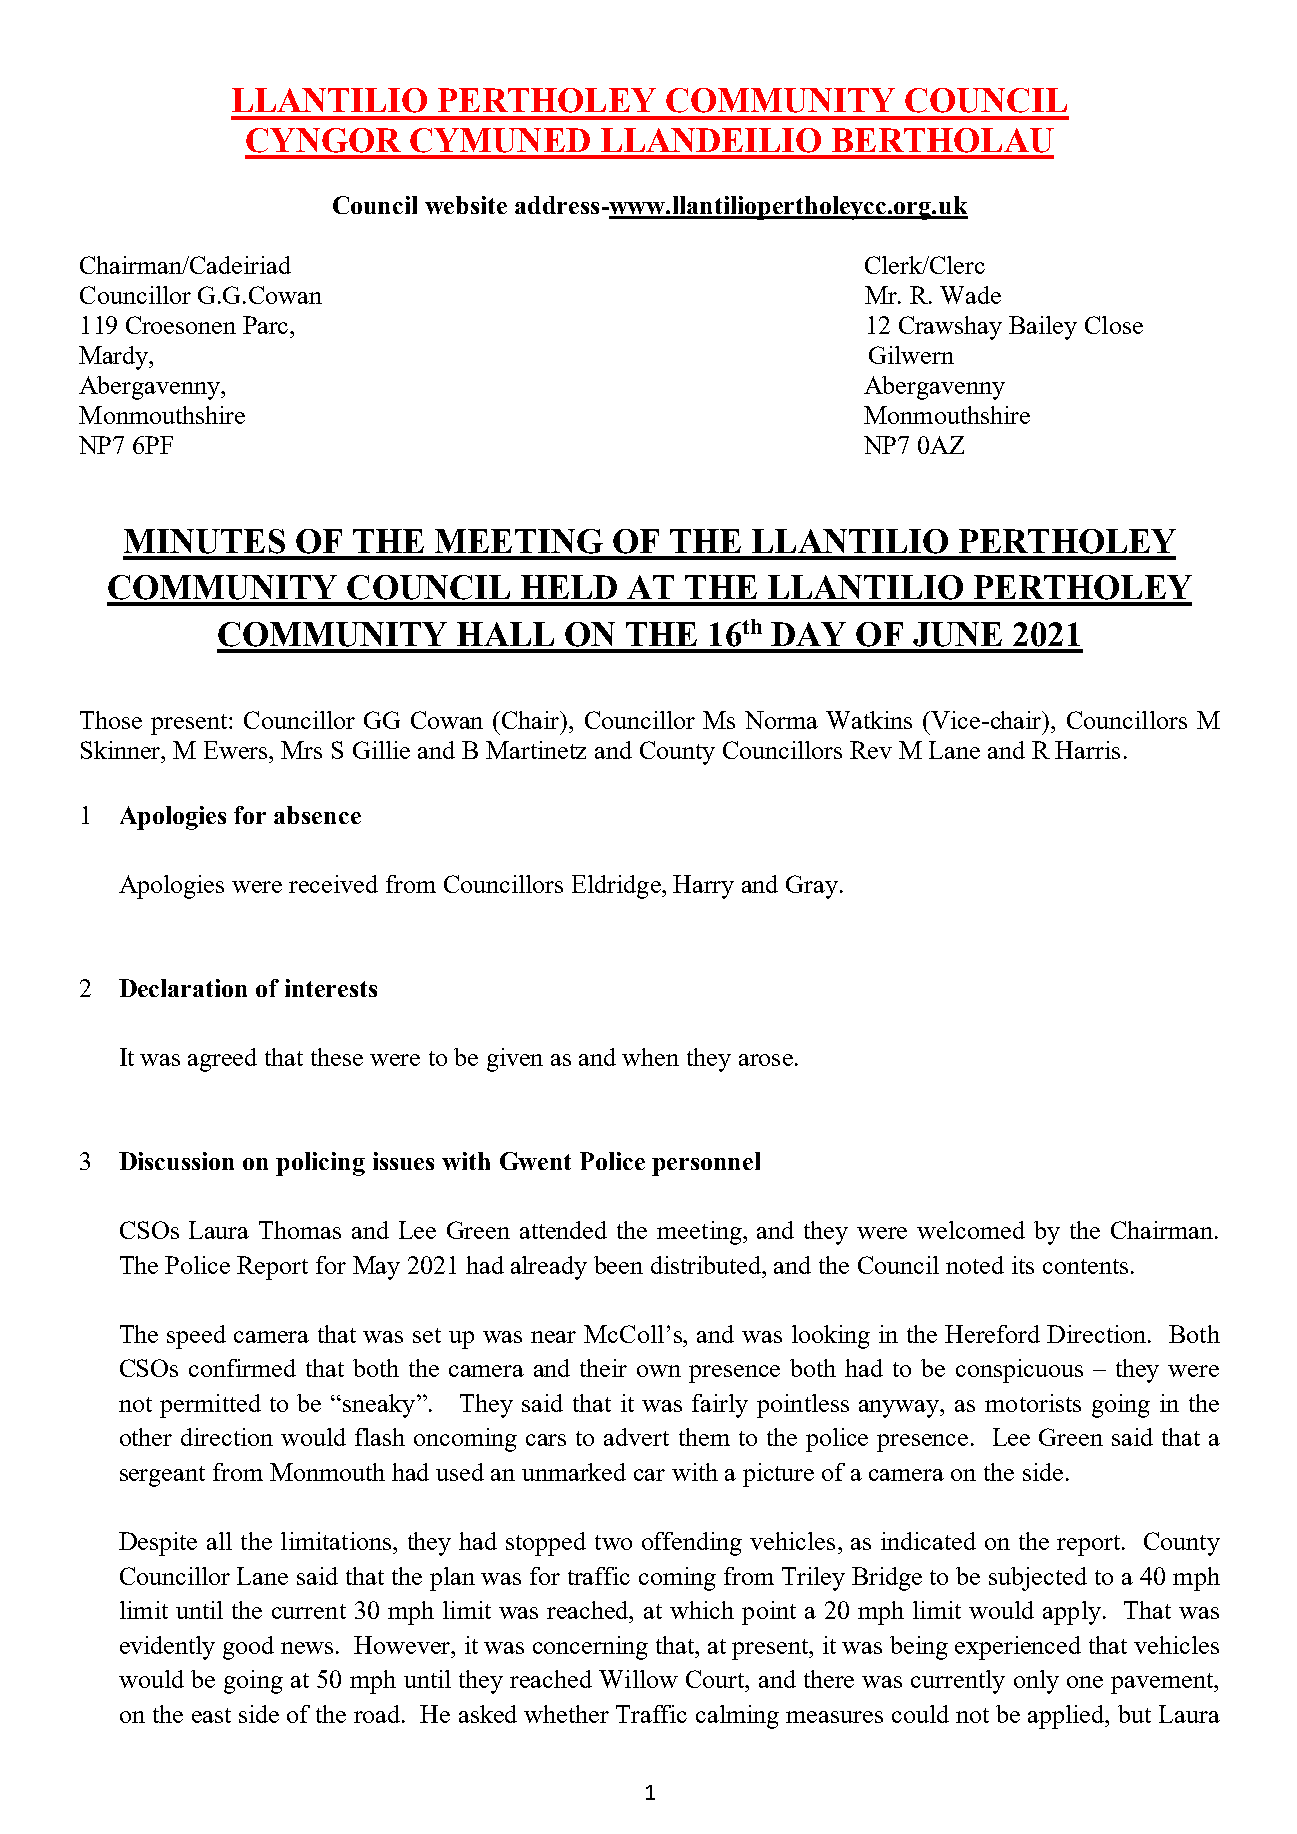  Describe the element at coordinates (267, 325) in the image. I see `Parc` at that location.
